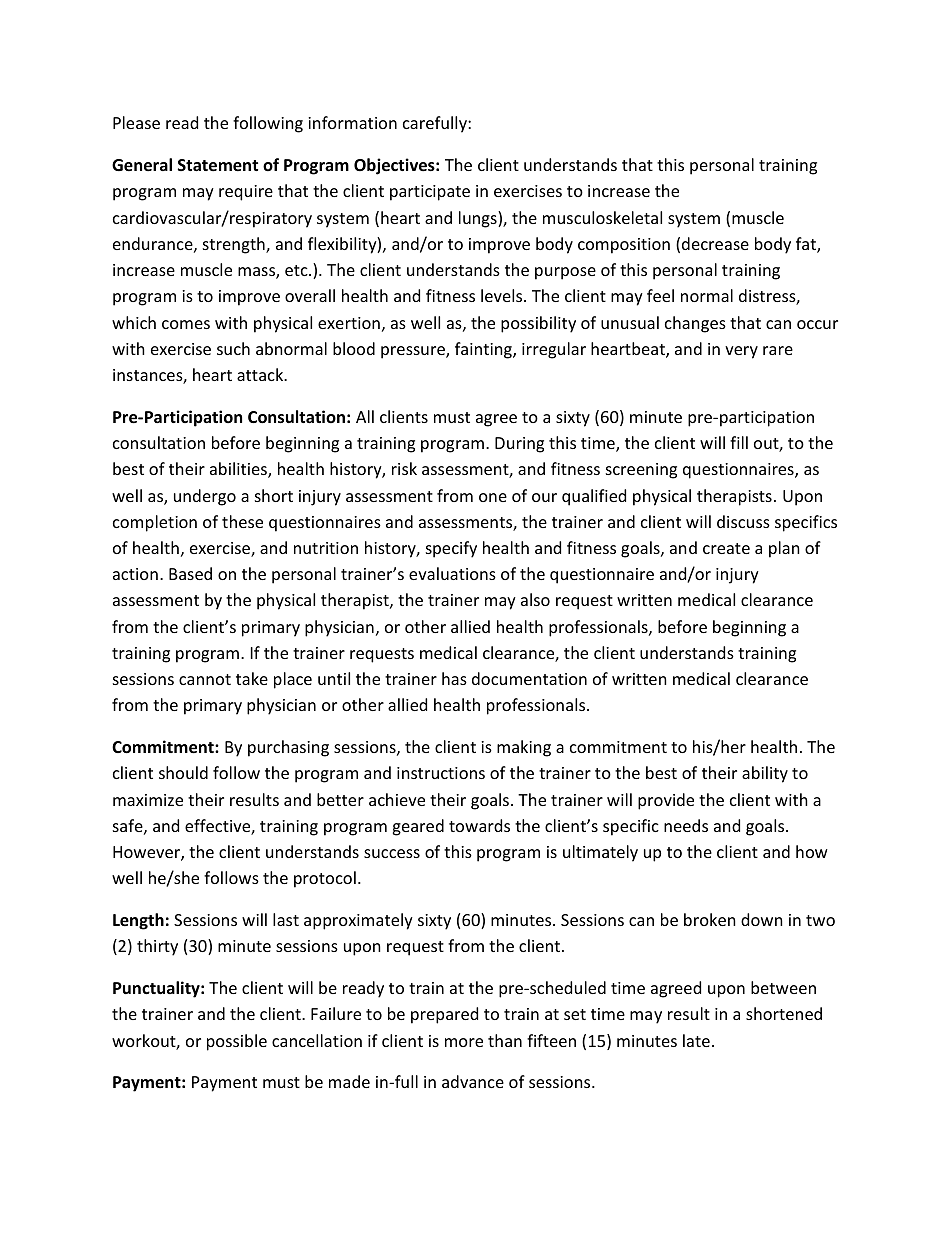  What do you see at coordinates (726, 548) in the image?
I see `create` at bounding box center [726, 548].
